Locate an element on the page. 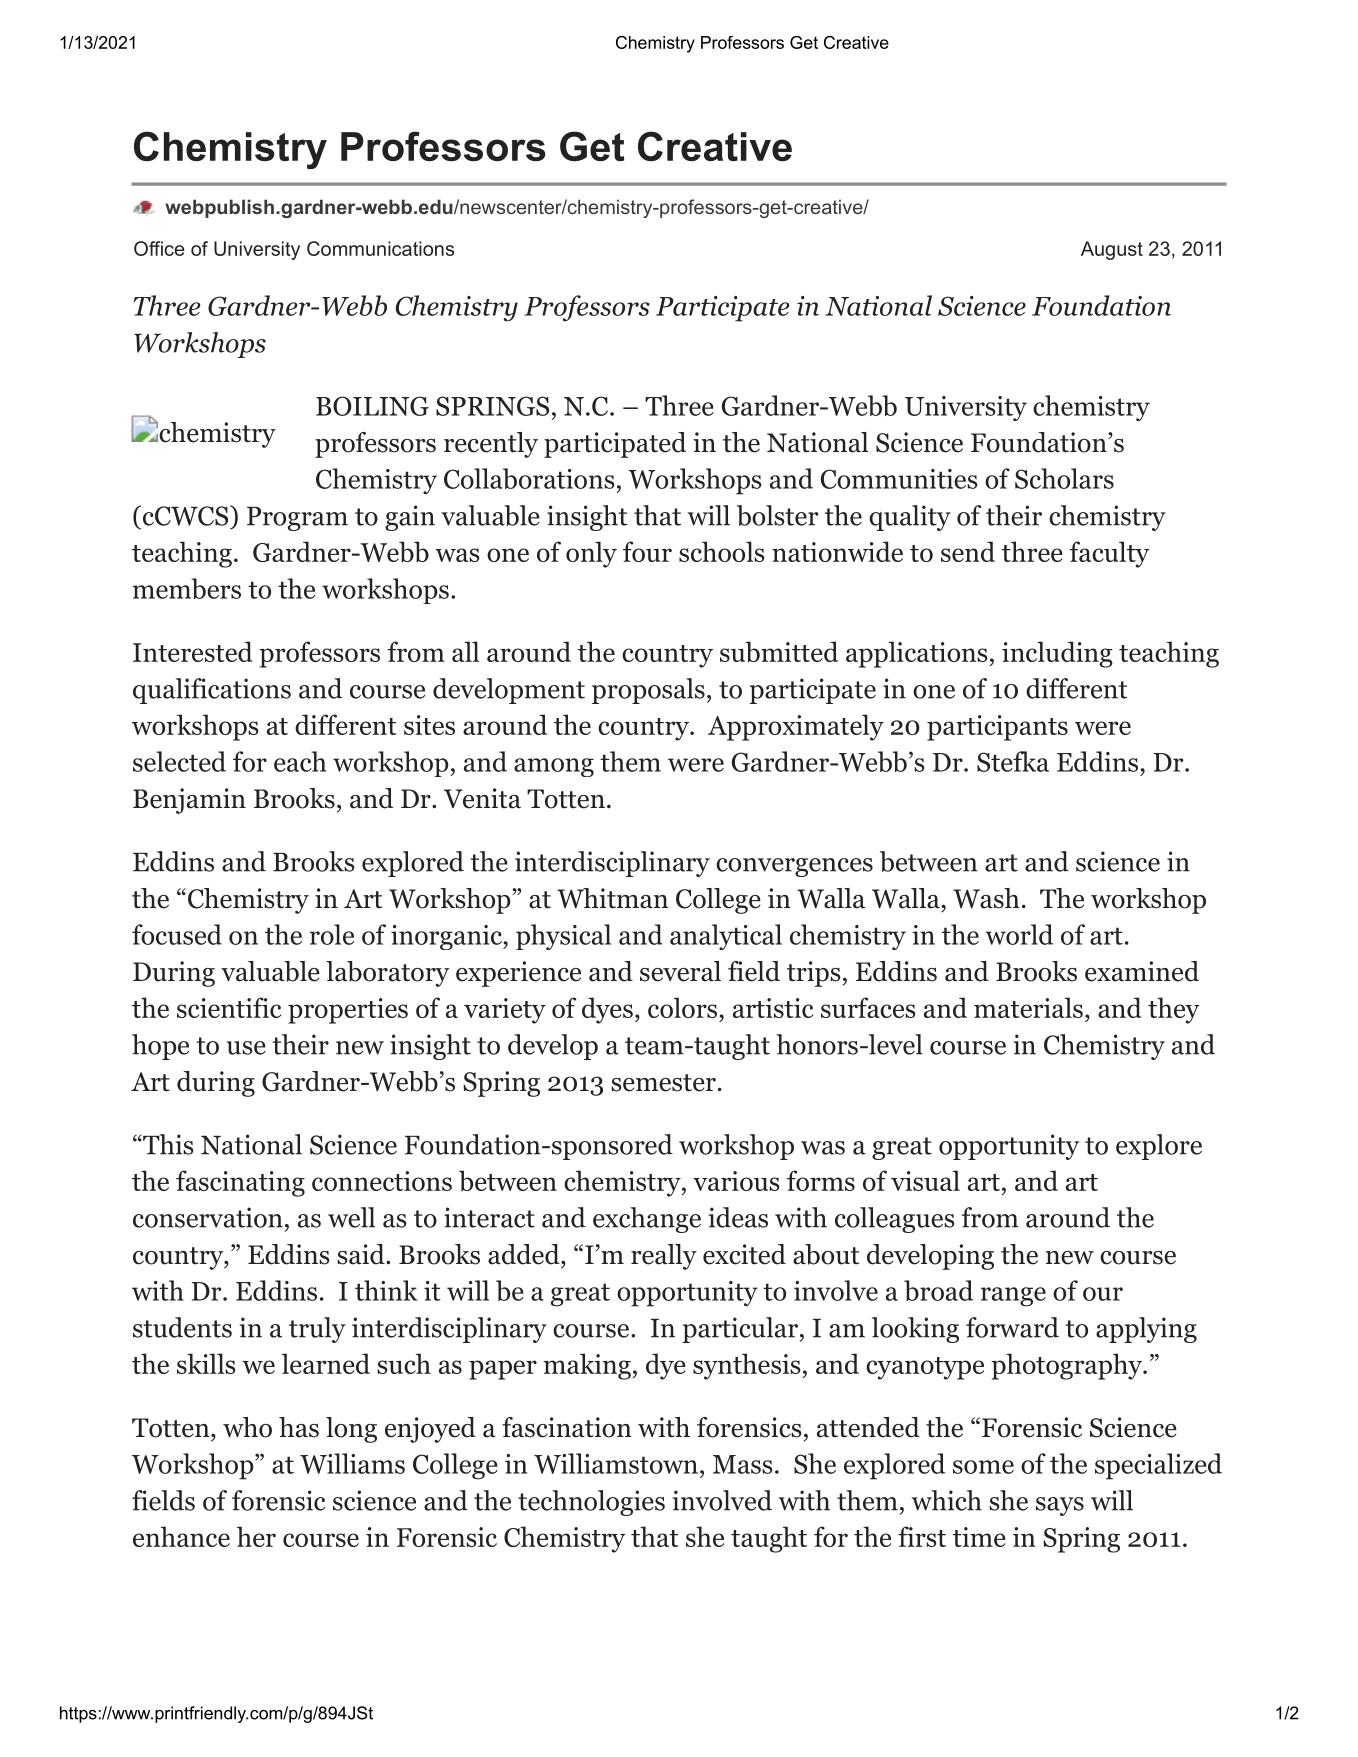  August is located at coordinates (1112, 250).
